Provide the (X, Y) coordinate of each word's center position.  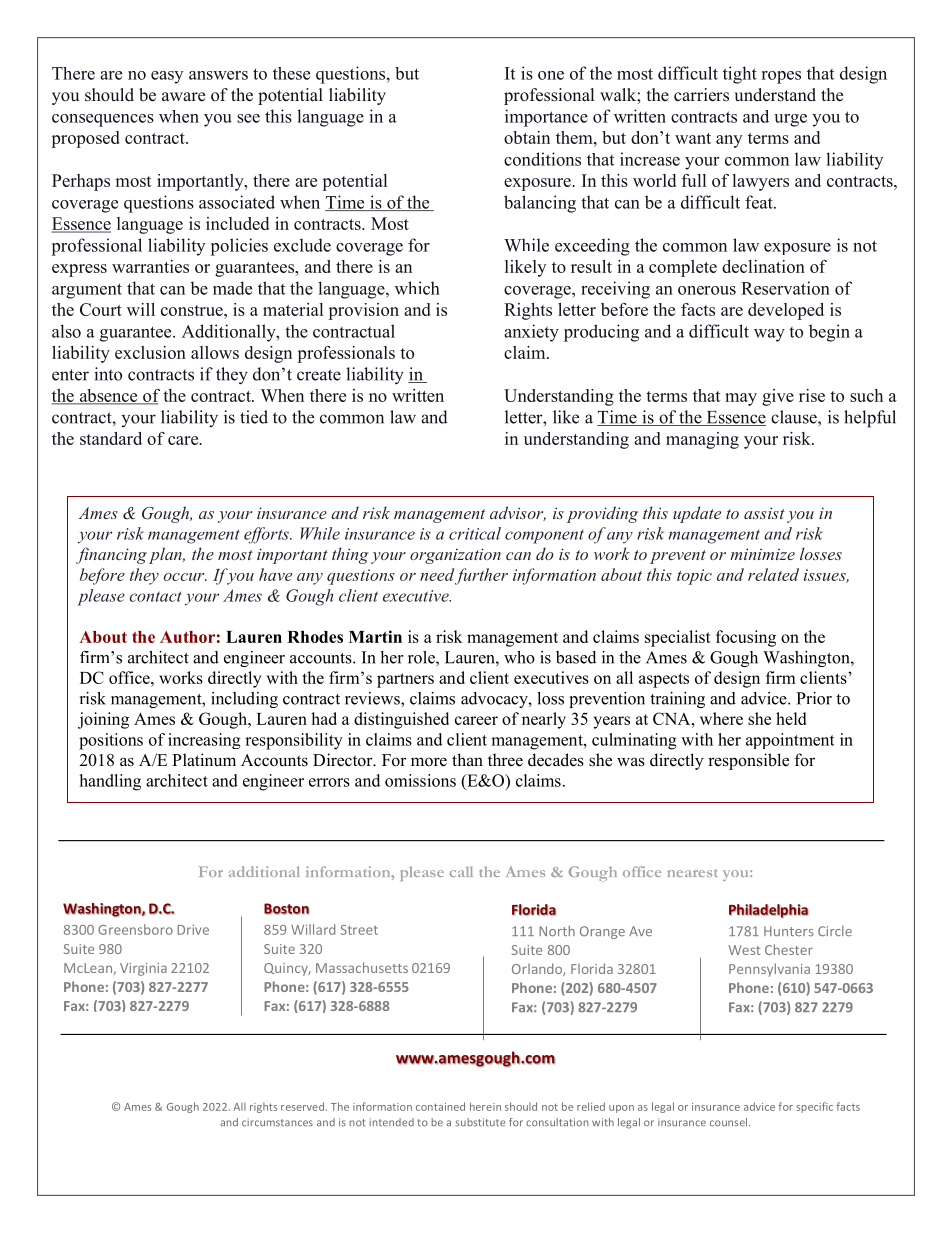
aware (183, 97)
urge (790, 120)
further (481, 576)
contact (156, 596)
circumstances (277, 1122)
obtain (527, 137)
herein (485, 1106)
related (773, 574)
